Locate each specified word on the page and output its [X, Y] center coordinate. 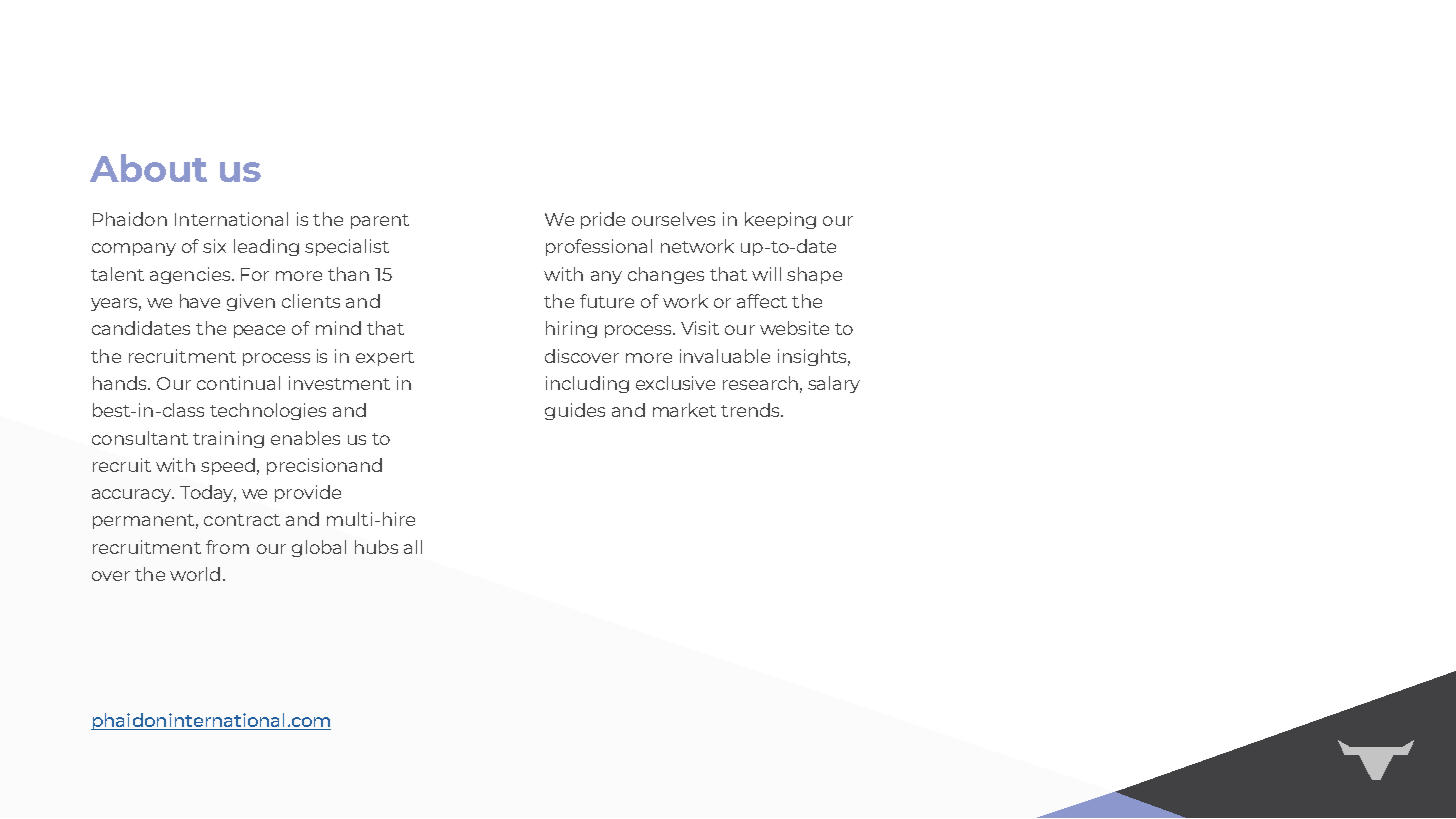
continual [238, 383]
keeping [780, 220]
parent [380, 221]
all [413, 547]
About [148, 168]
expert [385, 358]
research [760, 383]
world [195, 574]
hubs [376, 547]
